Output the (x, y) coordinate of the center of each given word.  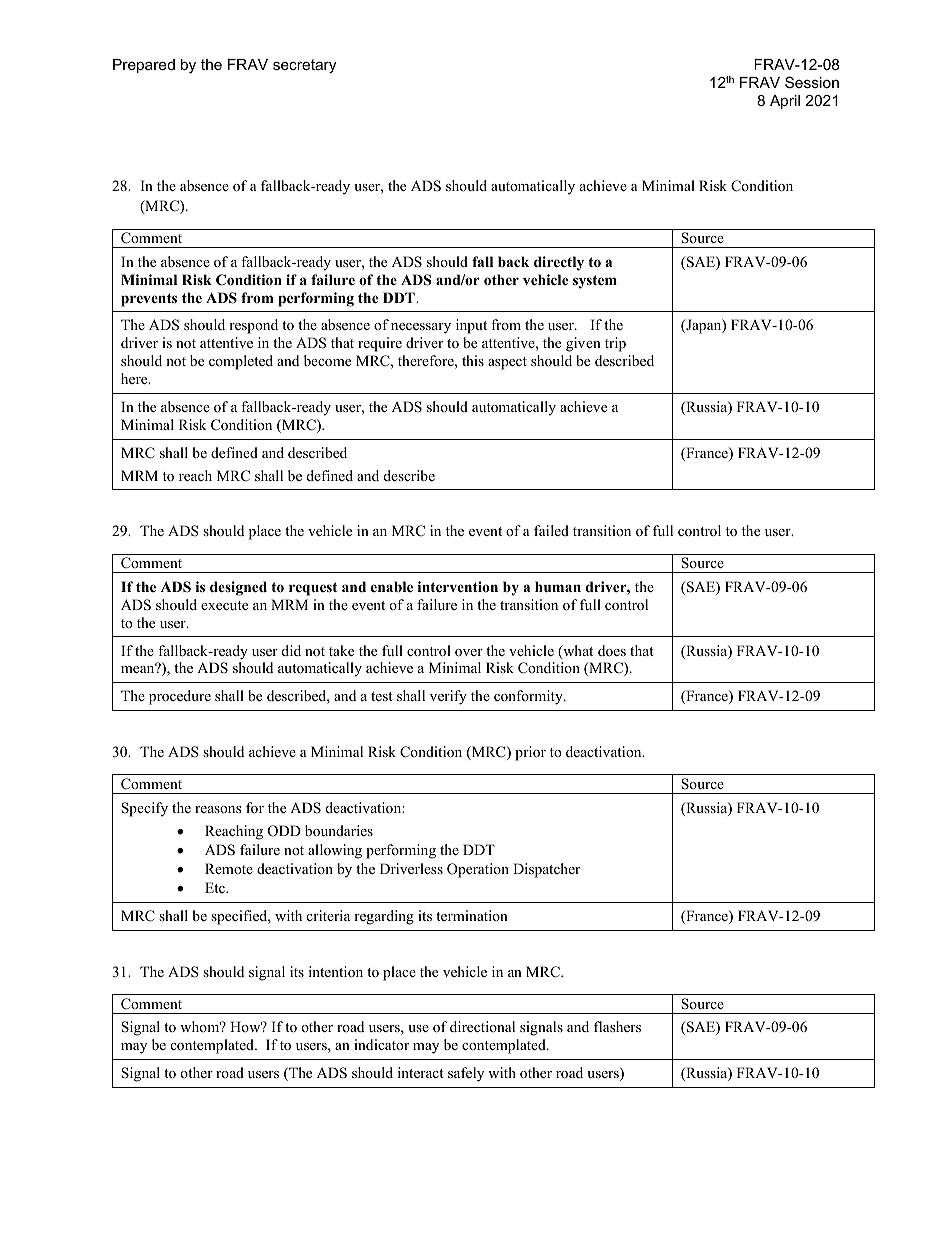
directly (559, 263)
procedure (180, 697)
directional (482, 1026)
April (785, 102)
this (473, 360)
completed (241, 362)
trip (615, 344)
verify (448, 697)
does (612, 650)
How (246, 1026)
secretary (304, 66)
